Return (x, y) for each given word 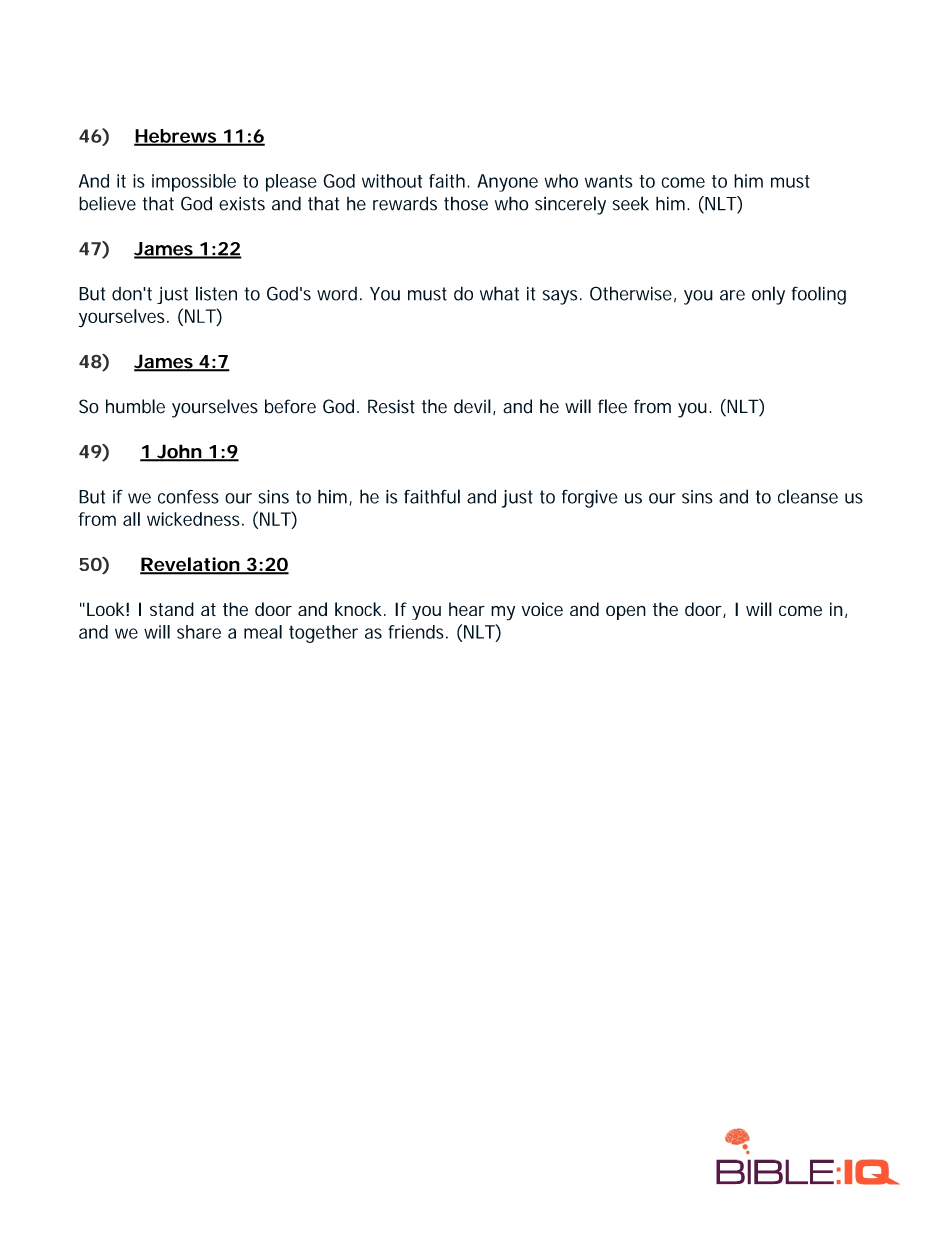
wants (609, 181)
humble (135, 406)
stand (172, 609)
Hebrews (176, 137)
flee (612, 406)
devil (472, 406)
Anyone (507, 183)
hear (467, 609)
